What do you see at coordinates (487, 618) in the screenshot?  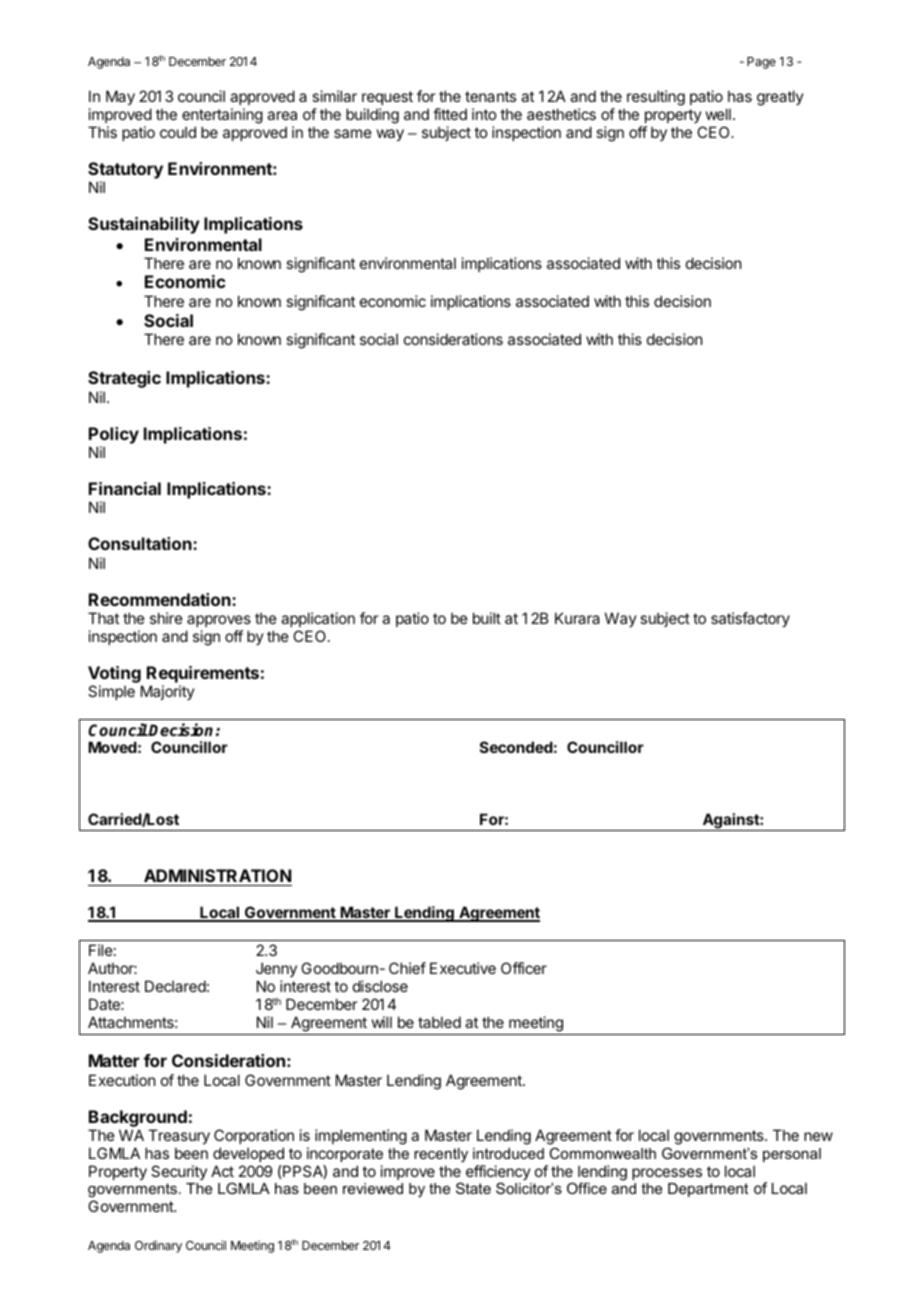 I see `built` at bounding box center [487, 618].
